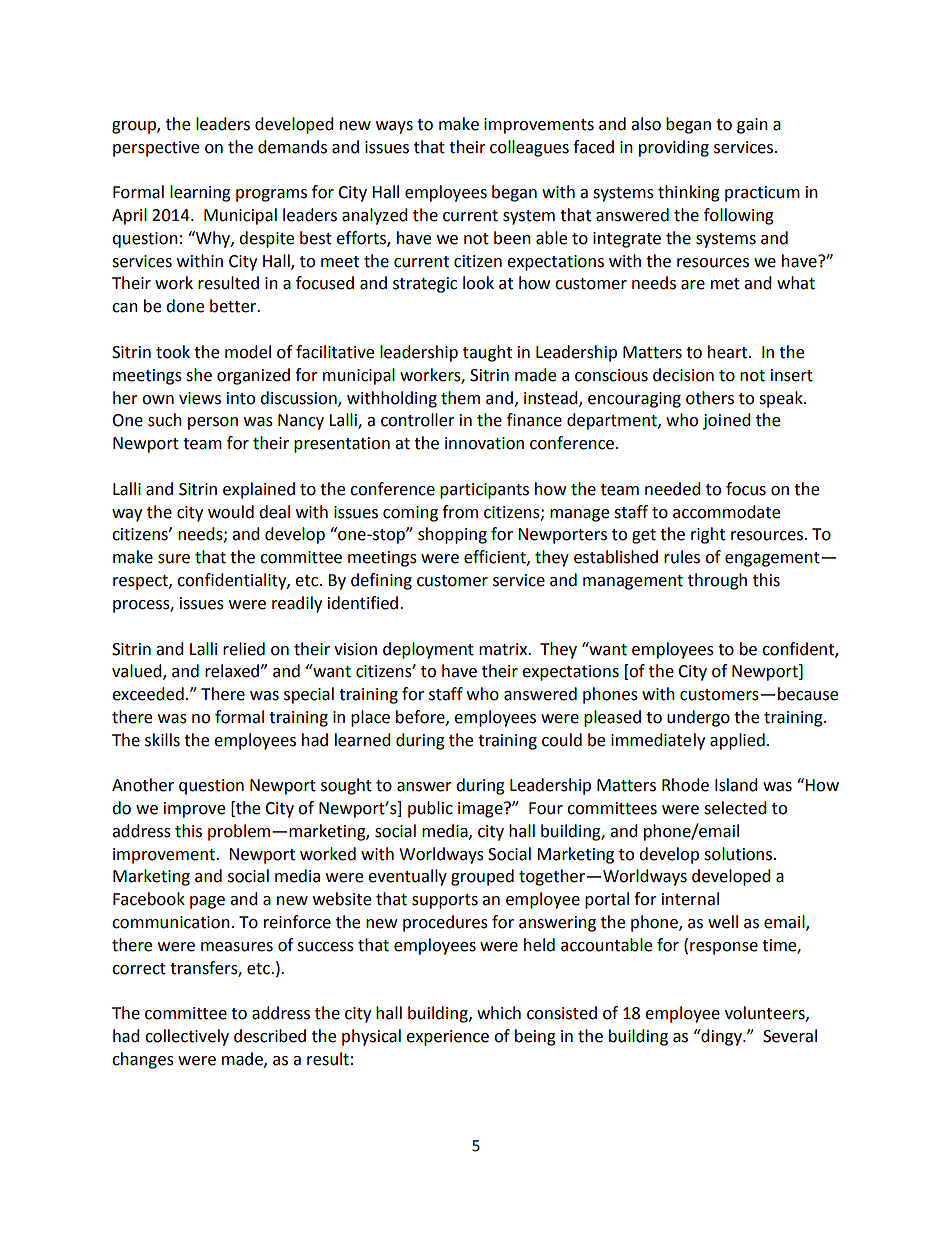 This page has width=952, height=1233. Describe the element at coordinates (187, 1037) in the page. I see `collectively` at that location.
